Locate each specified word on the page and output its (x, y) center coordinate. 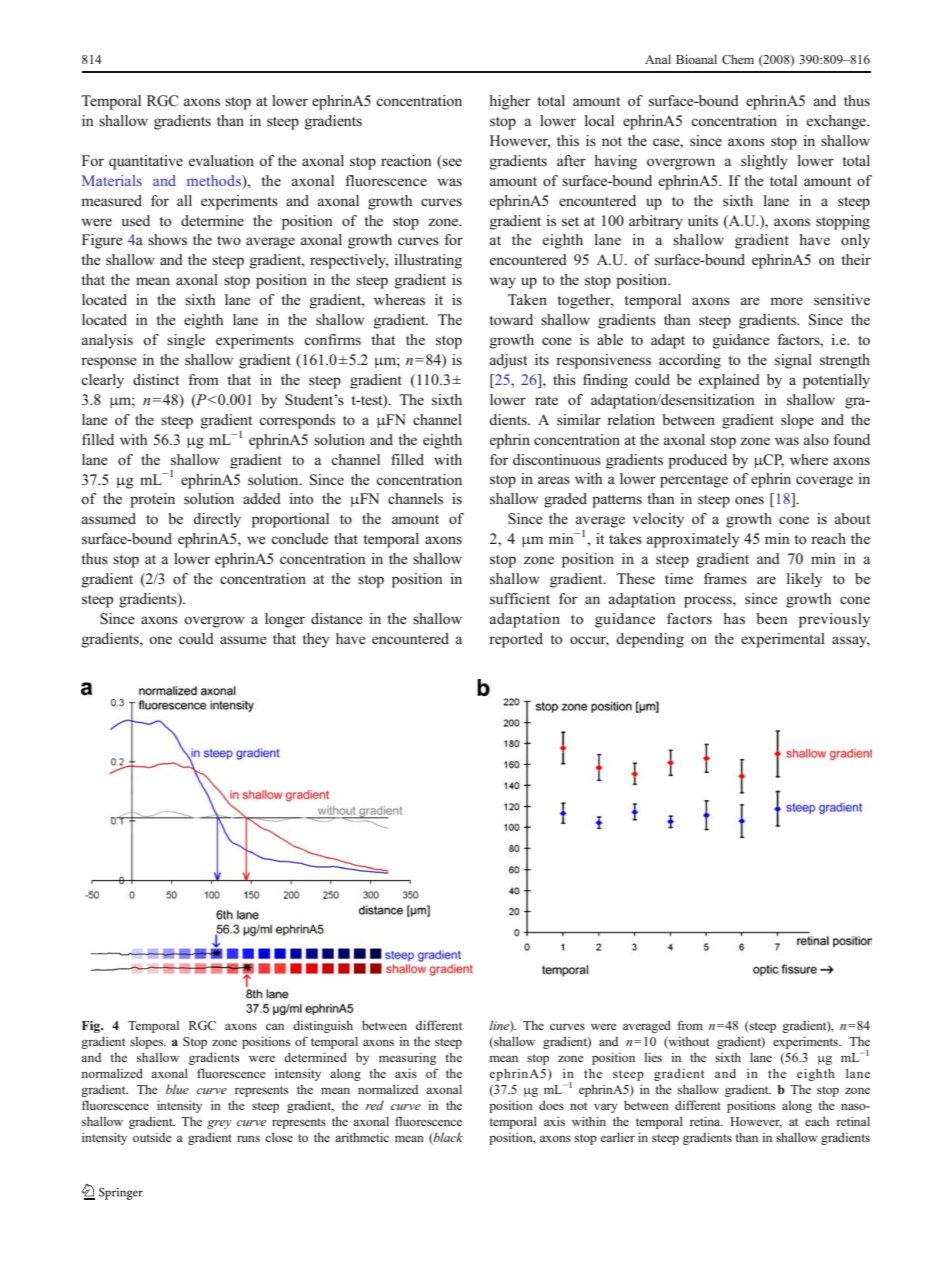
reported (516, 640)
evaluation (221, 160)
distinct (156, 379)
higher (509, 102)
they (315, 640)
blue (177, 1089)
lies (653, 1057)
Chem (738, 59)
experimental (783, 640)
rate (546, 400)
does (551, 1105)
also (816, 439)
